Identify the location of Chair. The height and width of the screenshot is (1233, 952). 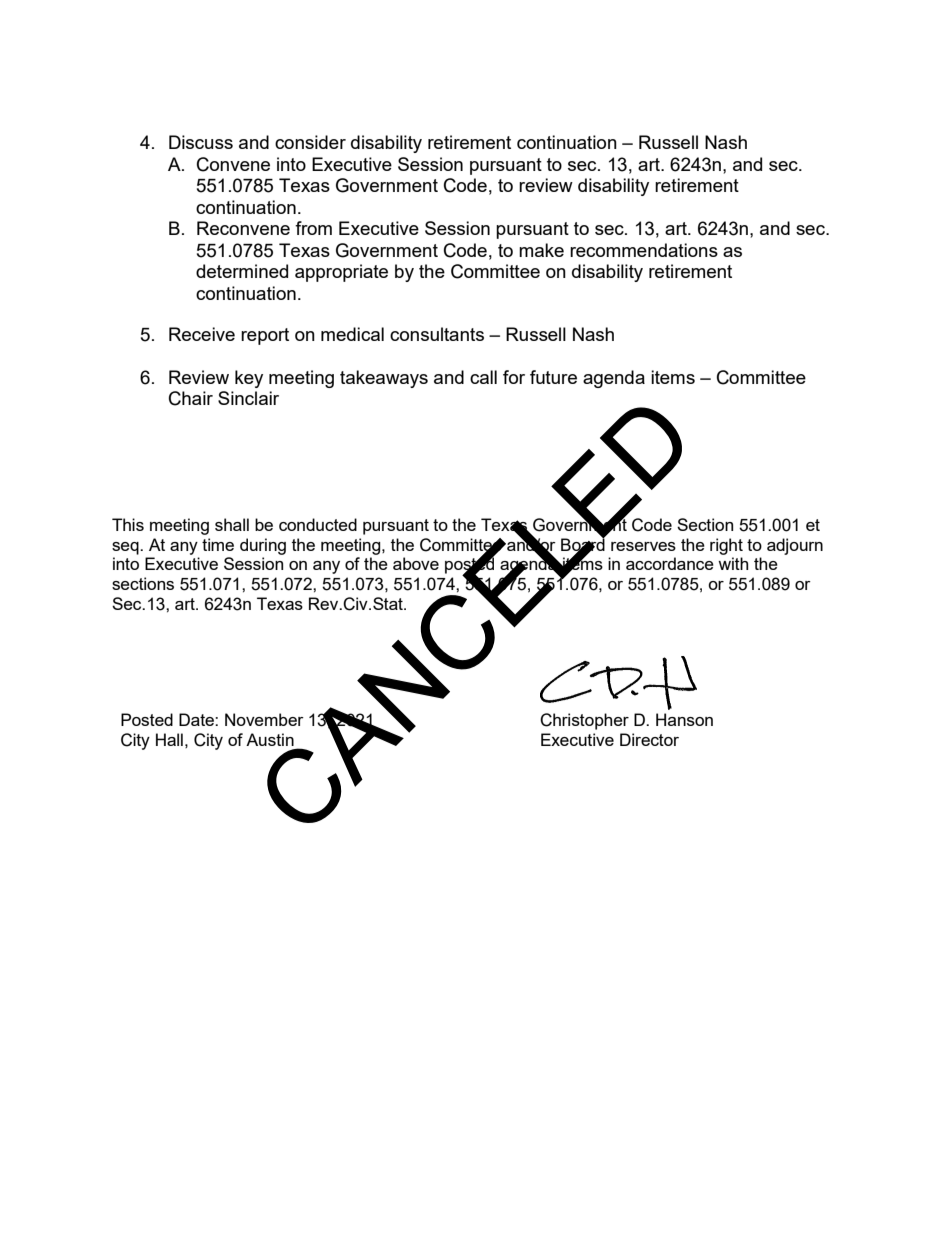
(191, 398).
